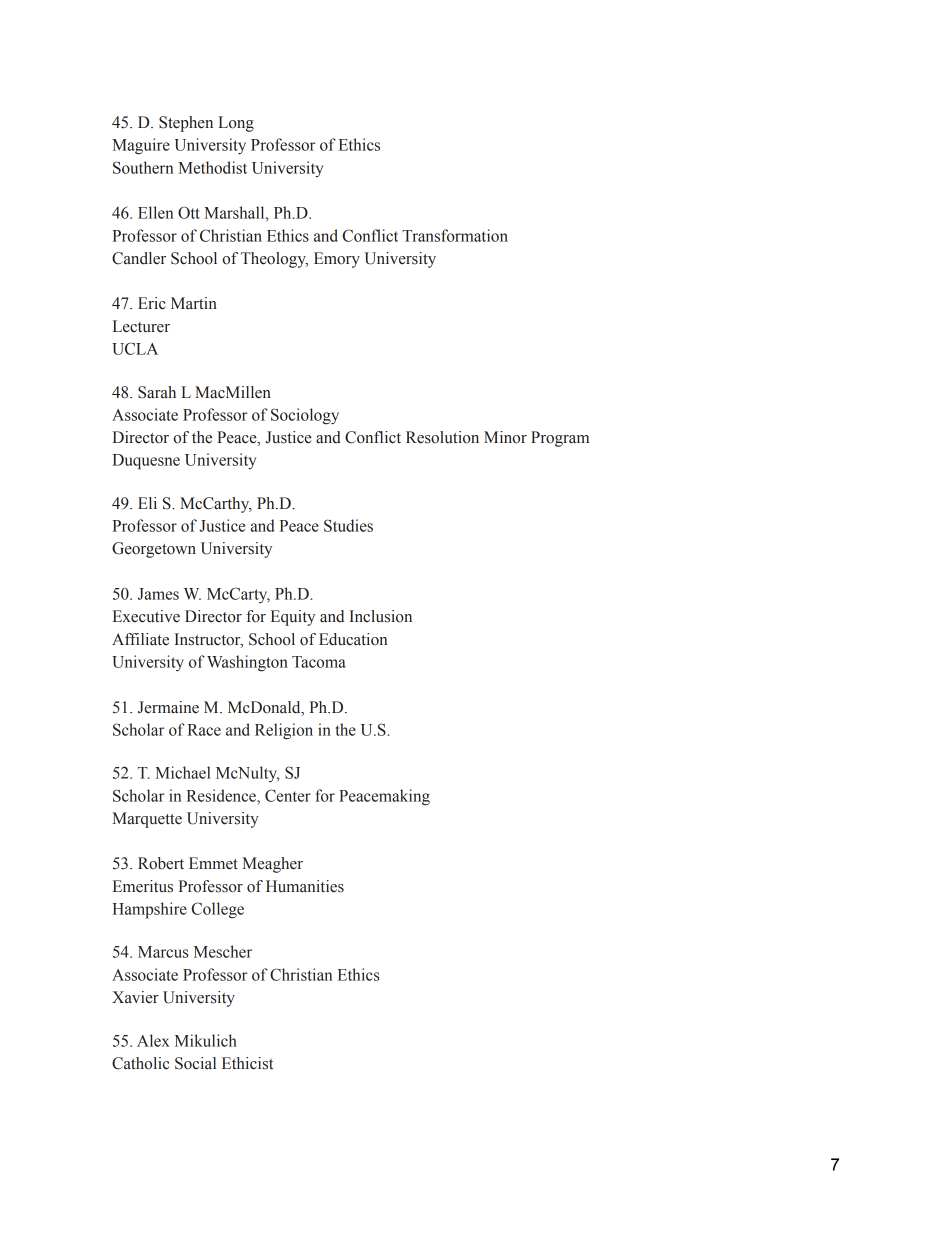 The height and width of the screenshot is (1233, 952). What do you see at coordinates (186, 124) in the screenshot?
I see `Stephen` at bounding box center [186, 124].
